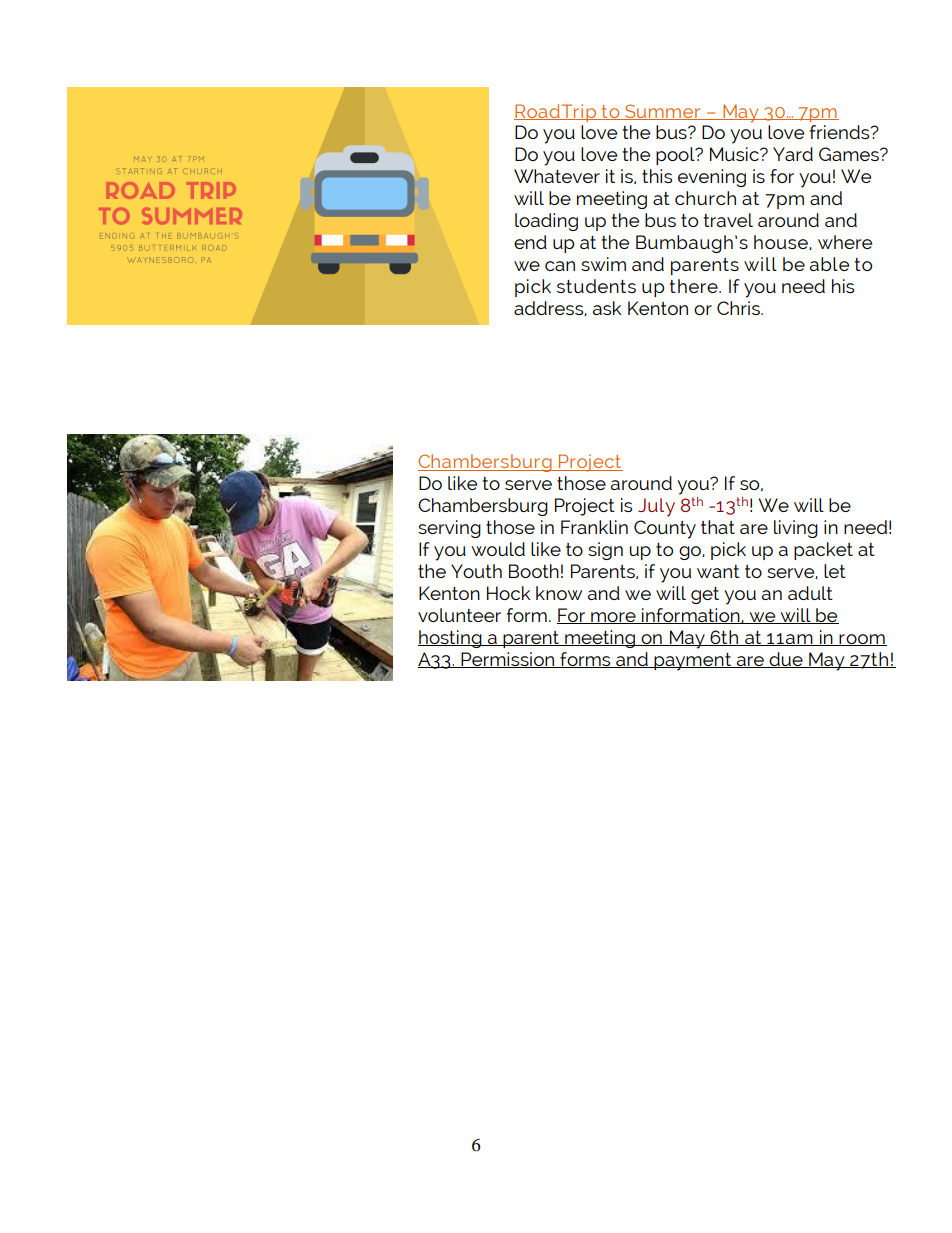  Describe the element at coordinates (498, 549) in the image. I see `would` at that location.
